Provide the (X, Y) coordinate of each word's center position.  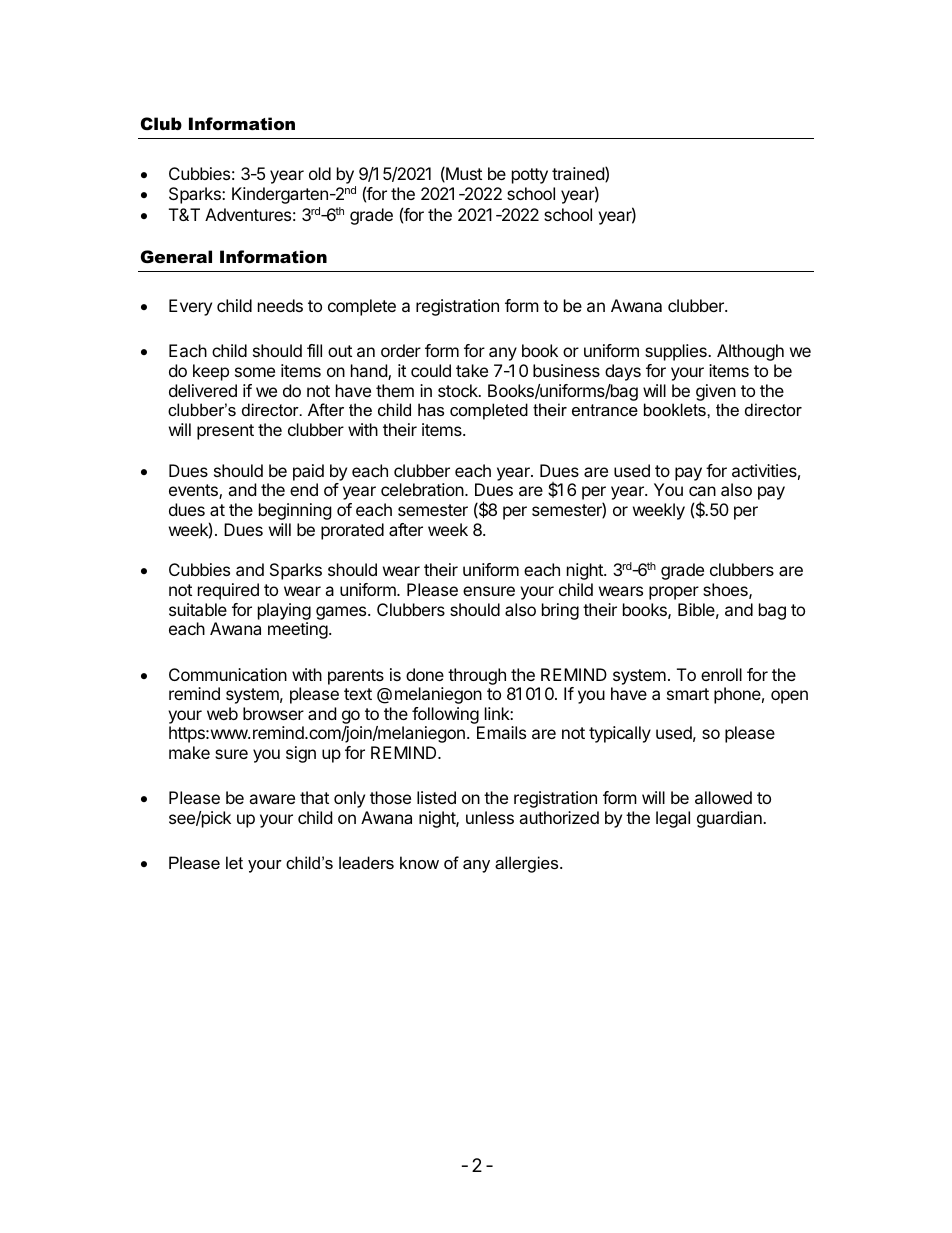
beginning (295, 511)
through (477, 676)
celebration (423, 489)
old (320, 173)
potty (530, 176)
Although (750, 352)
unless (490, 817)
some (255, 372)
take (472, 370)
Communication (228, 674)
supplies (677, 352)
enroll (721, 674)
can (702, 491)
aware (272, 799)
